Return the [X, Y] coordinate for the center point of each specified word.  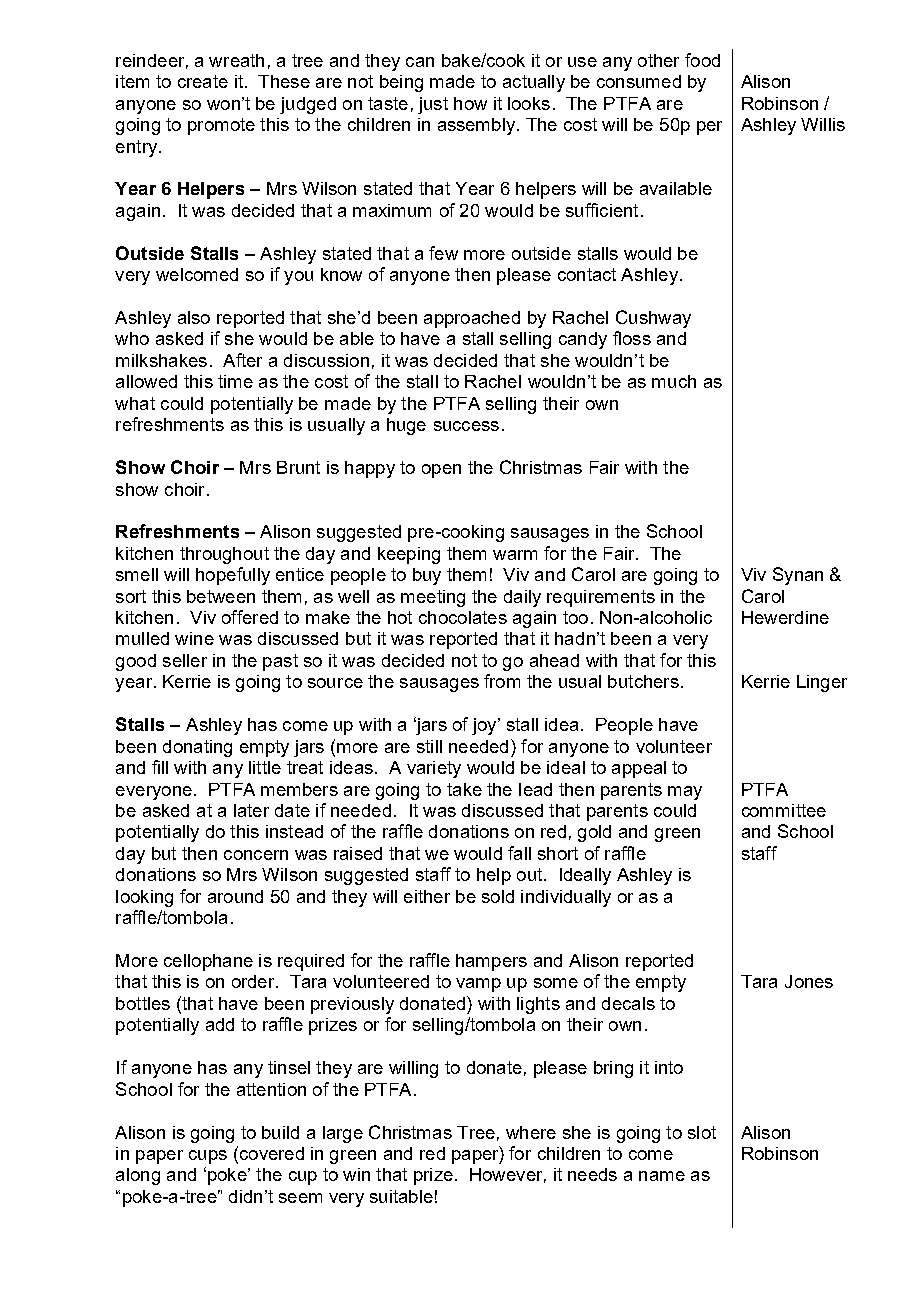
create [203, 81]
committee [784, 810]
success [466, 426]
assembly [478, 126]
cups [208, 1157]
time [235, 381]
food [702, 60]
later [251, 810]
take [464, 789]
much [674, 381]
